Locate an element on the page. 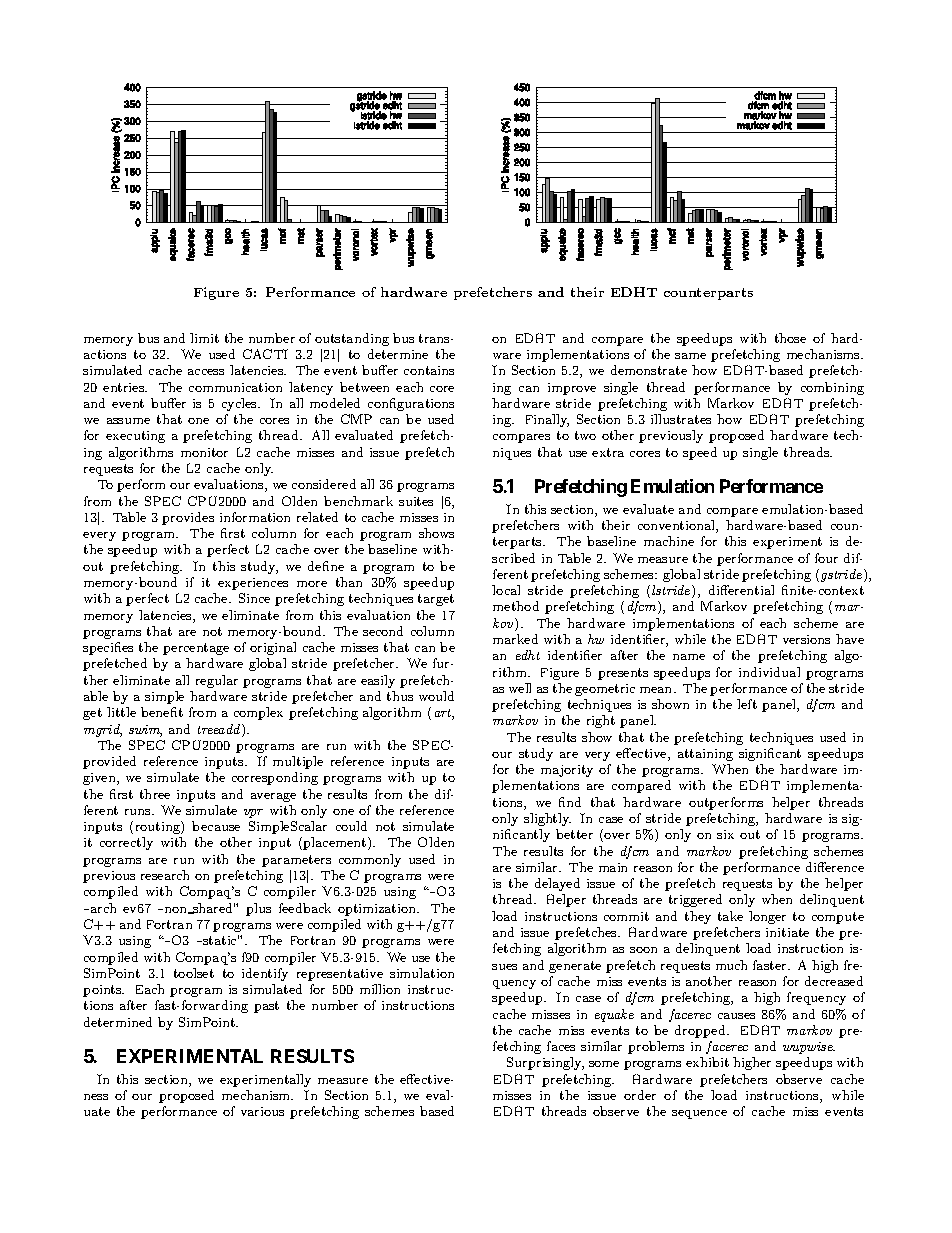  contains is located at coordinates (429, 370).
